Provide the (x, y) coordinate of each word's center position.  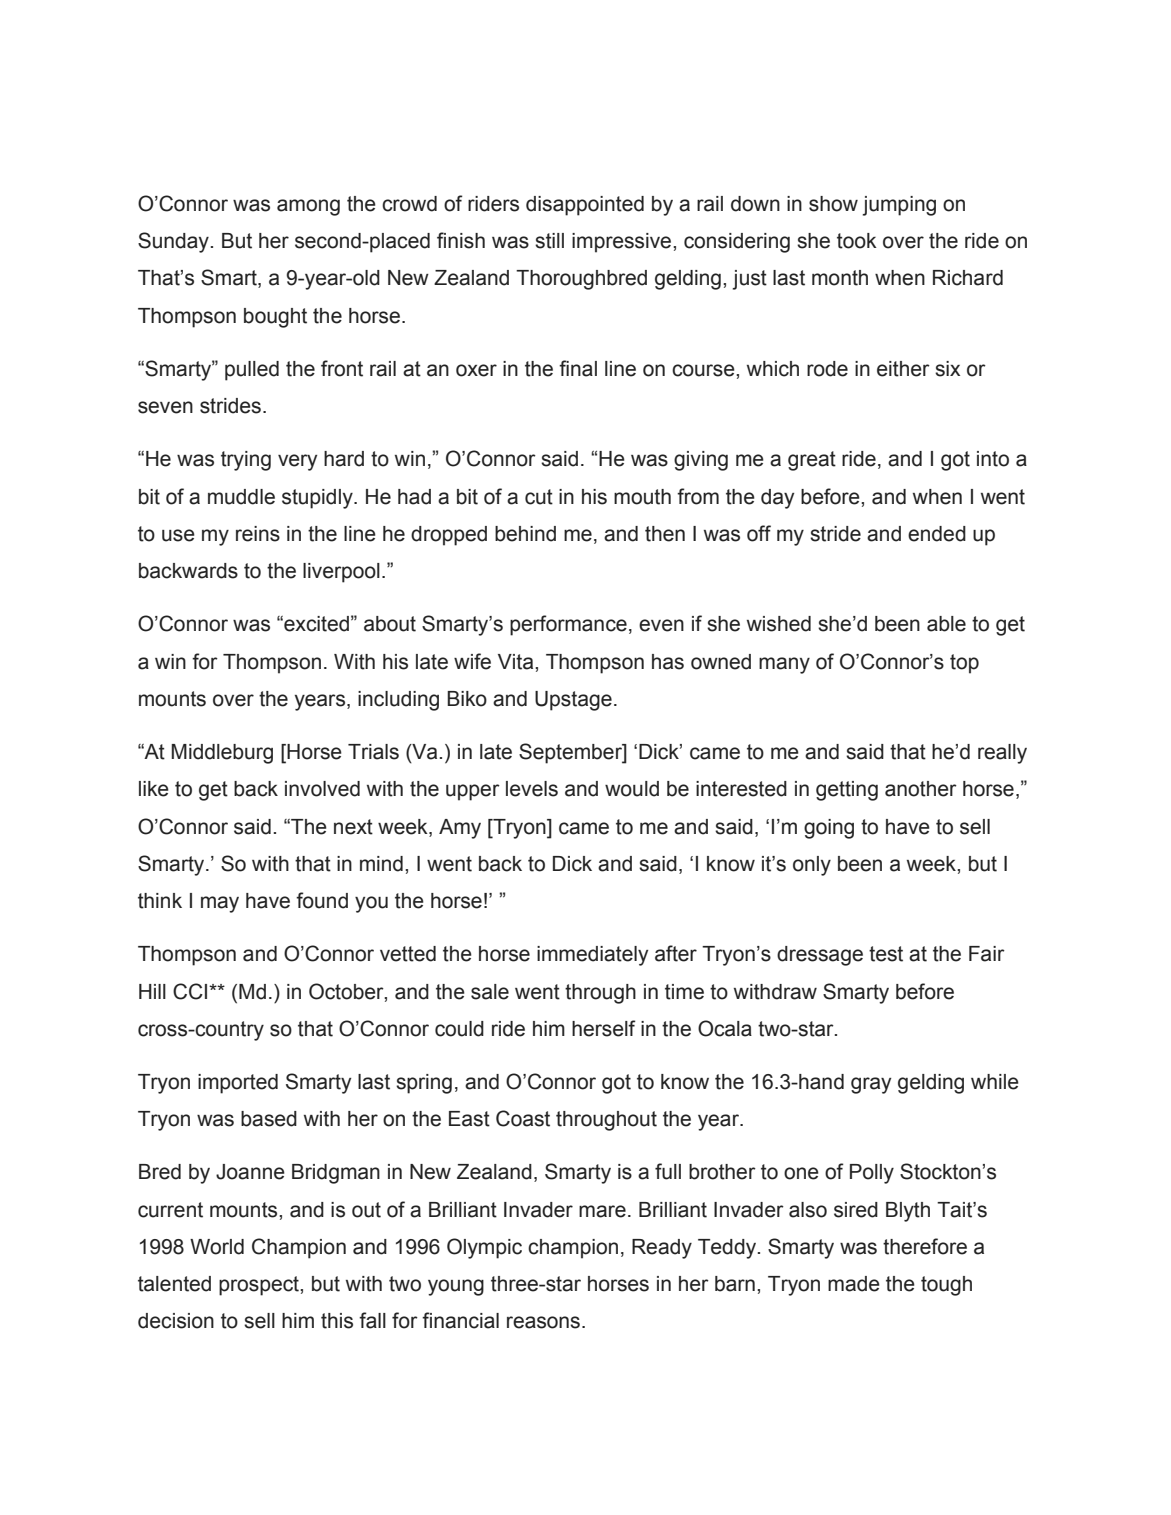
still (549, 241)
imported (238, 1084)
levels (532, 789)
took (857, 241)
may (220, 904)
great (812, 461)
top (964, 664)
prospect (260, 1286)
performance (568, 625)
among (308, 207)
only (812, 866)
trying (246, 461)
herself (604, 1028)
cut (539, 497)
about (390, 624)
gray (871, 1085)
